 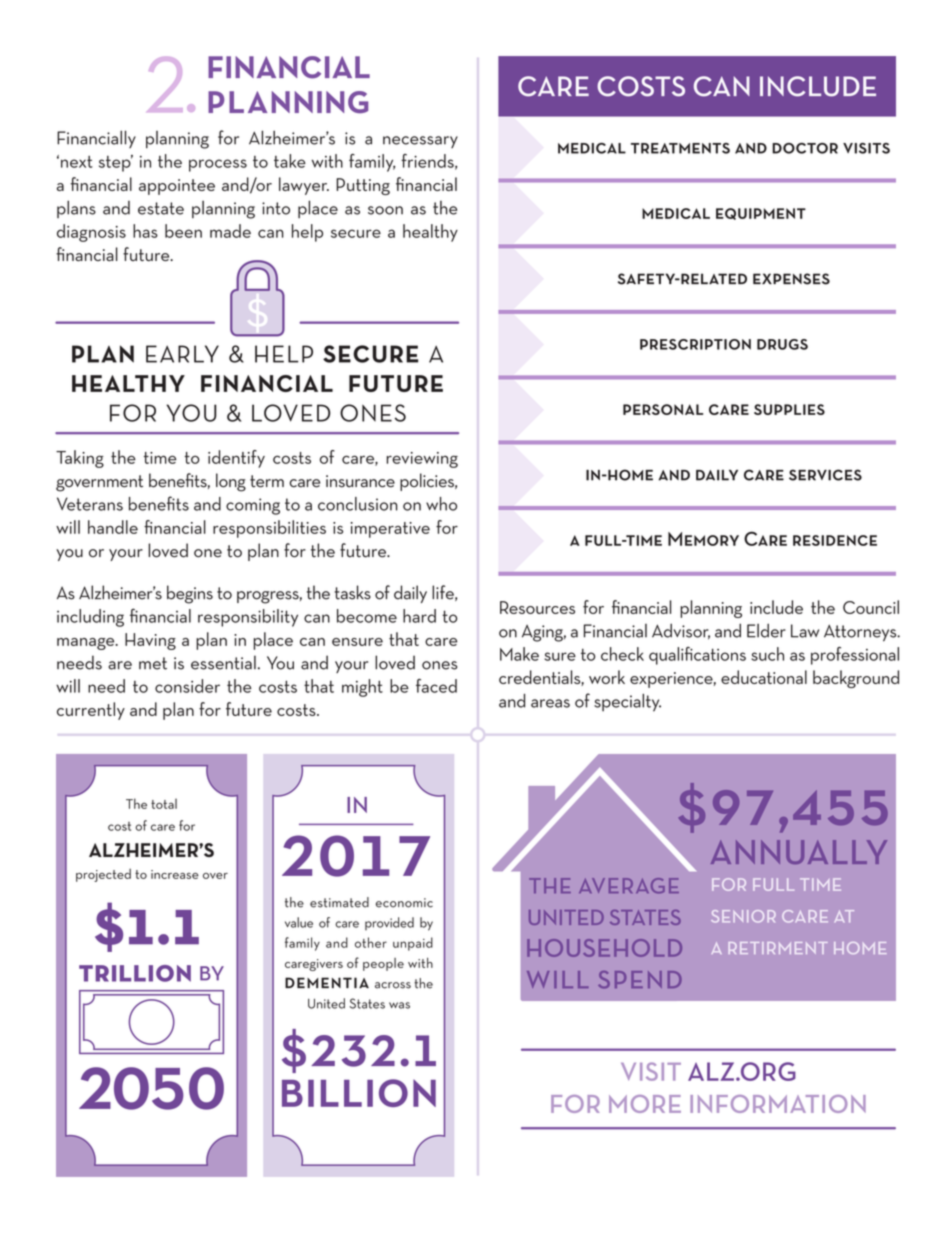 What do you see at coordinates (766, 630) in the image?
I see `Elder` at bounding box center [766, 630].
